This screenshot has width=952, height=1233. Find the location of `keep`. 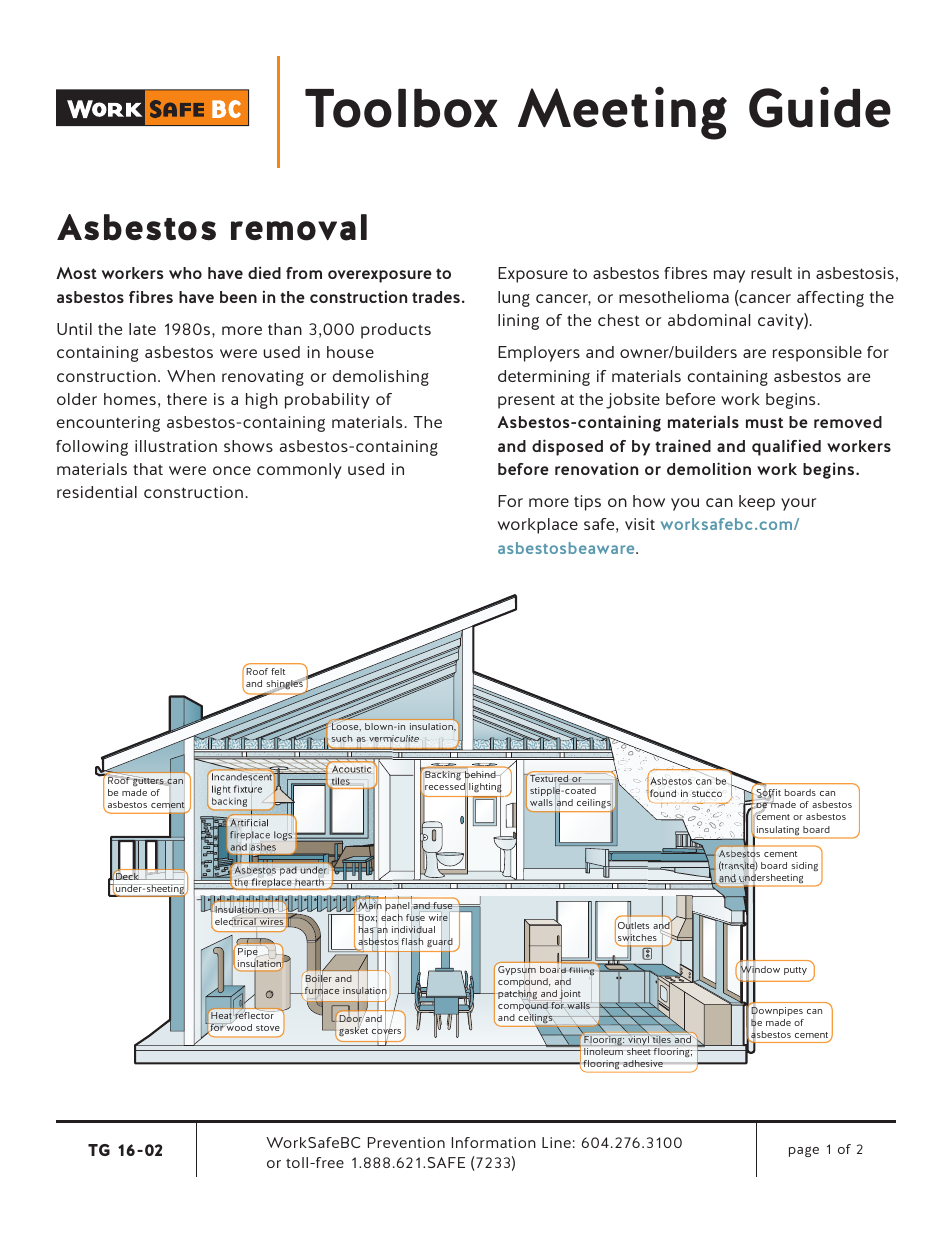

keep is located at coordinates (757, 503).
